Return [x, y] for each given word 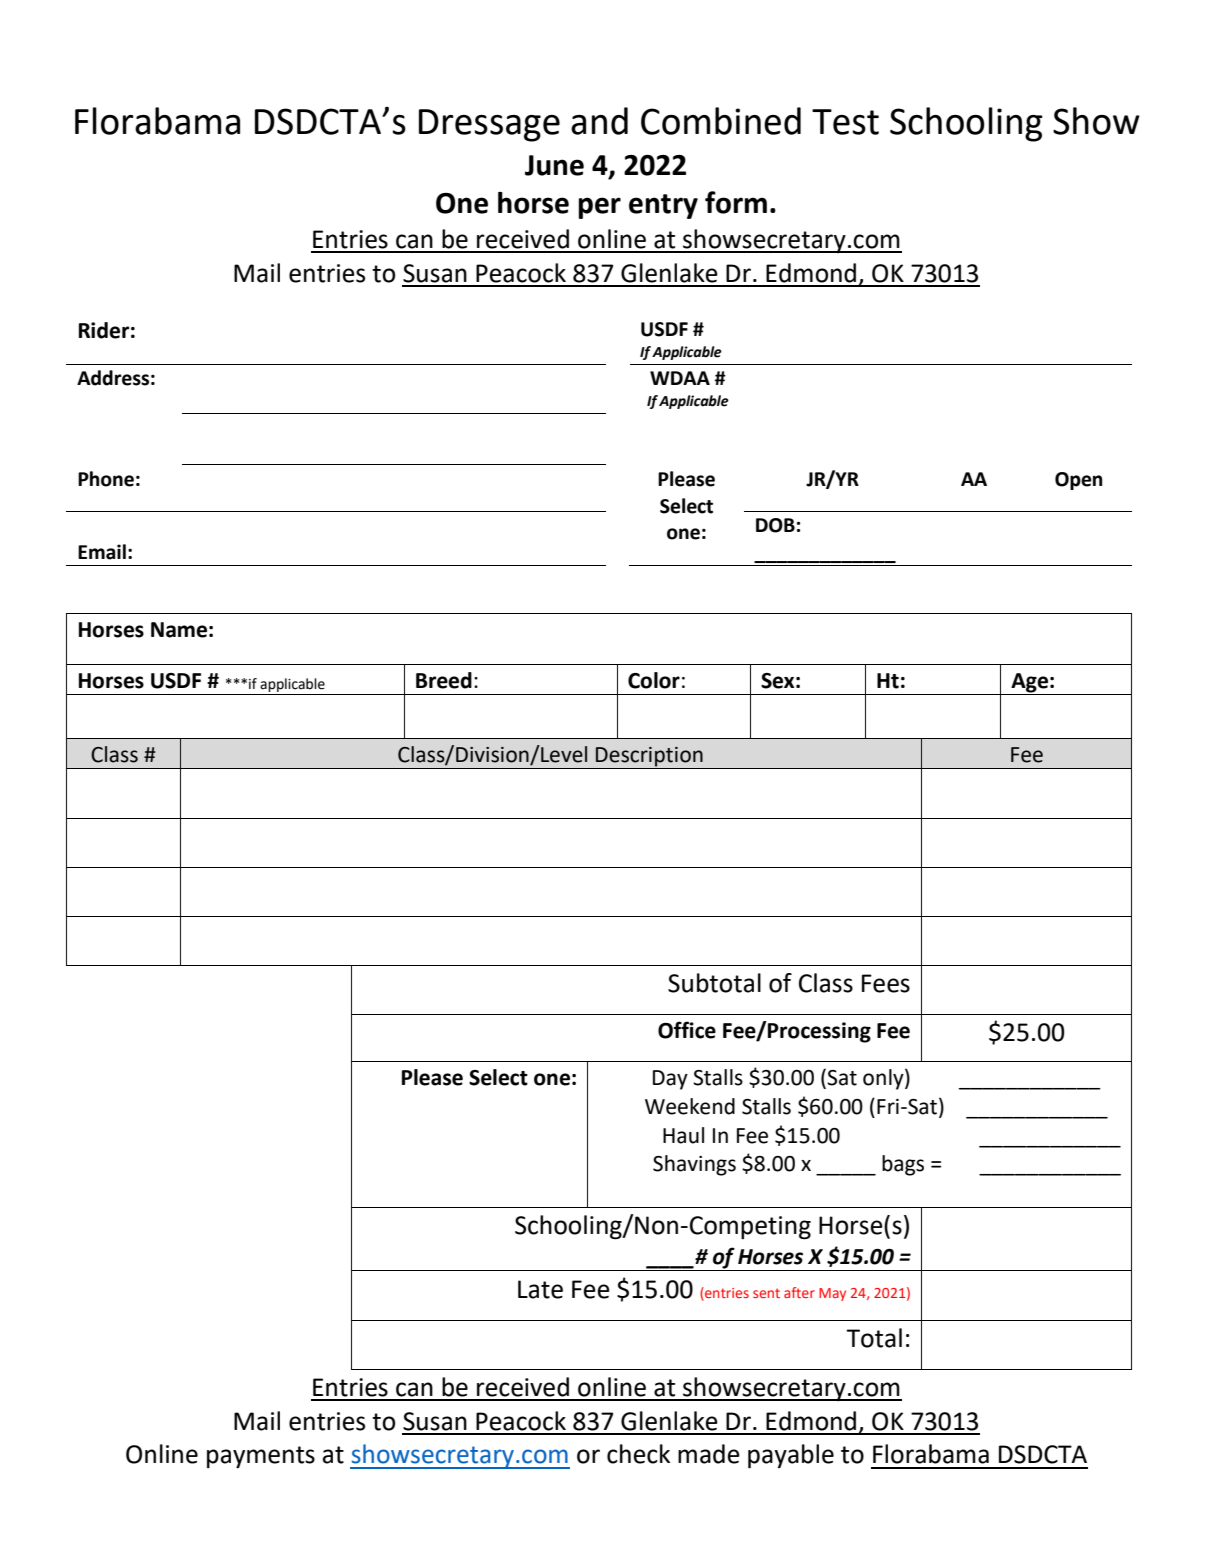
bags [903, 1165]
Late [540, 1289]
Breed [444, 680]
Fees [886, 983]
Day [670, 1080]
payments [261, 1457]
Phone [106, 479]
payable [791, 1456]
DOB [775, 525]
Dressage [489, 125]
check [638, 1454]
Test [845, 122]
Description [649, 757]
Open [1078, 481]
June [554, 165]
